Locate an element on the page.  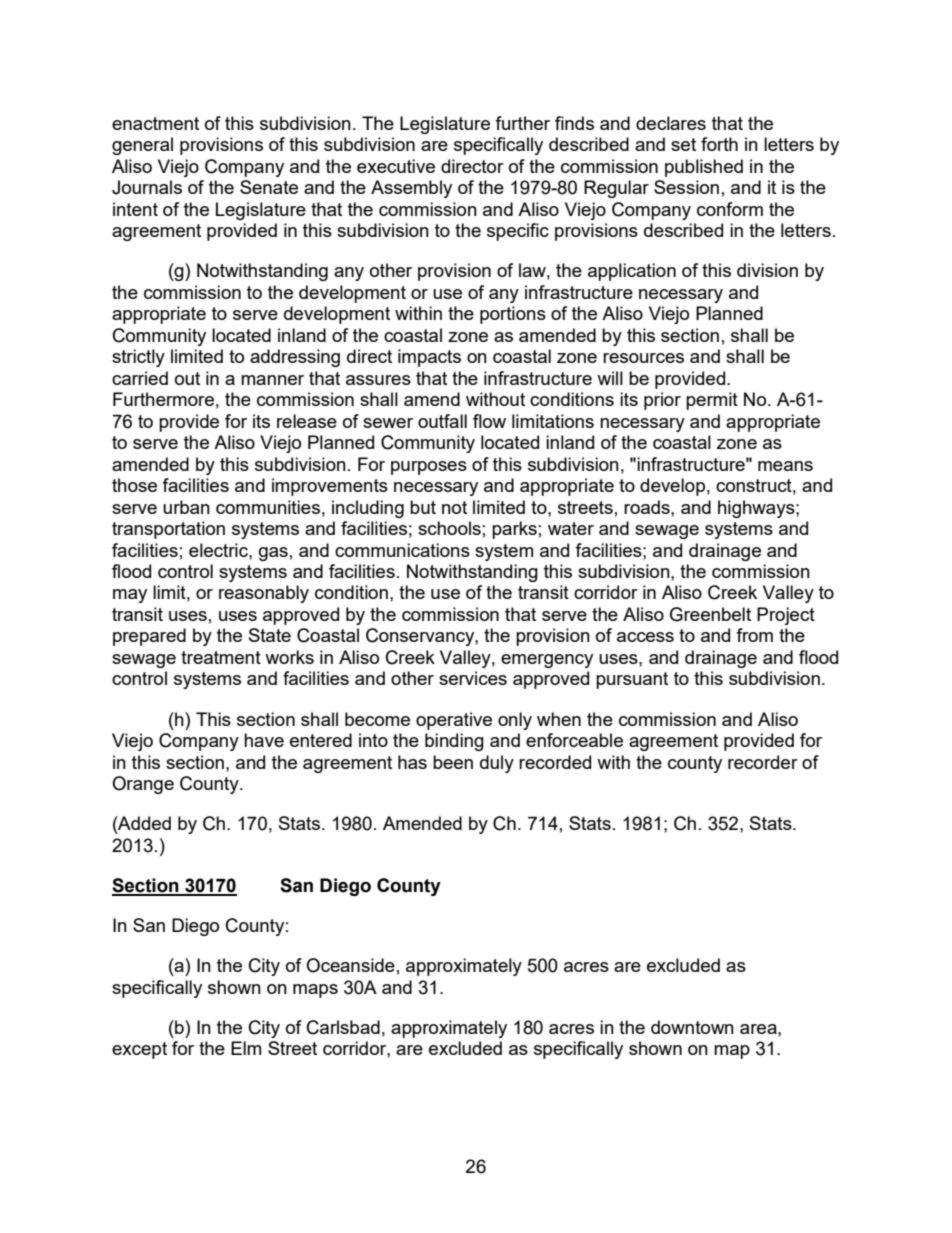
impacts is located at coordinates (429, 358).
